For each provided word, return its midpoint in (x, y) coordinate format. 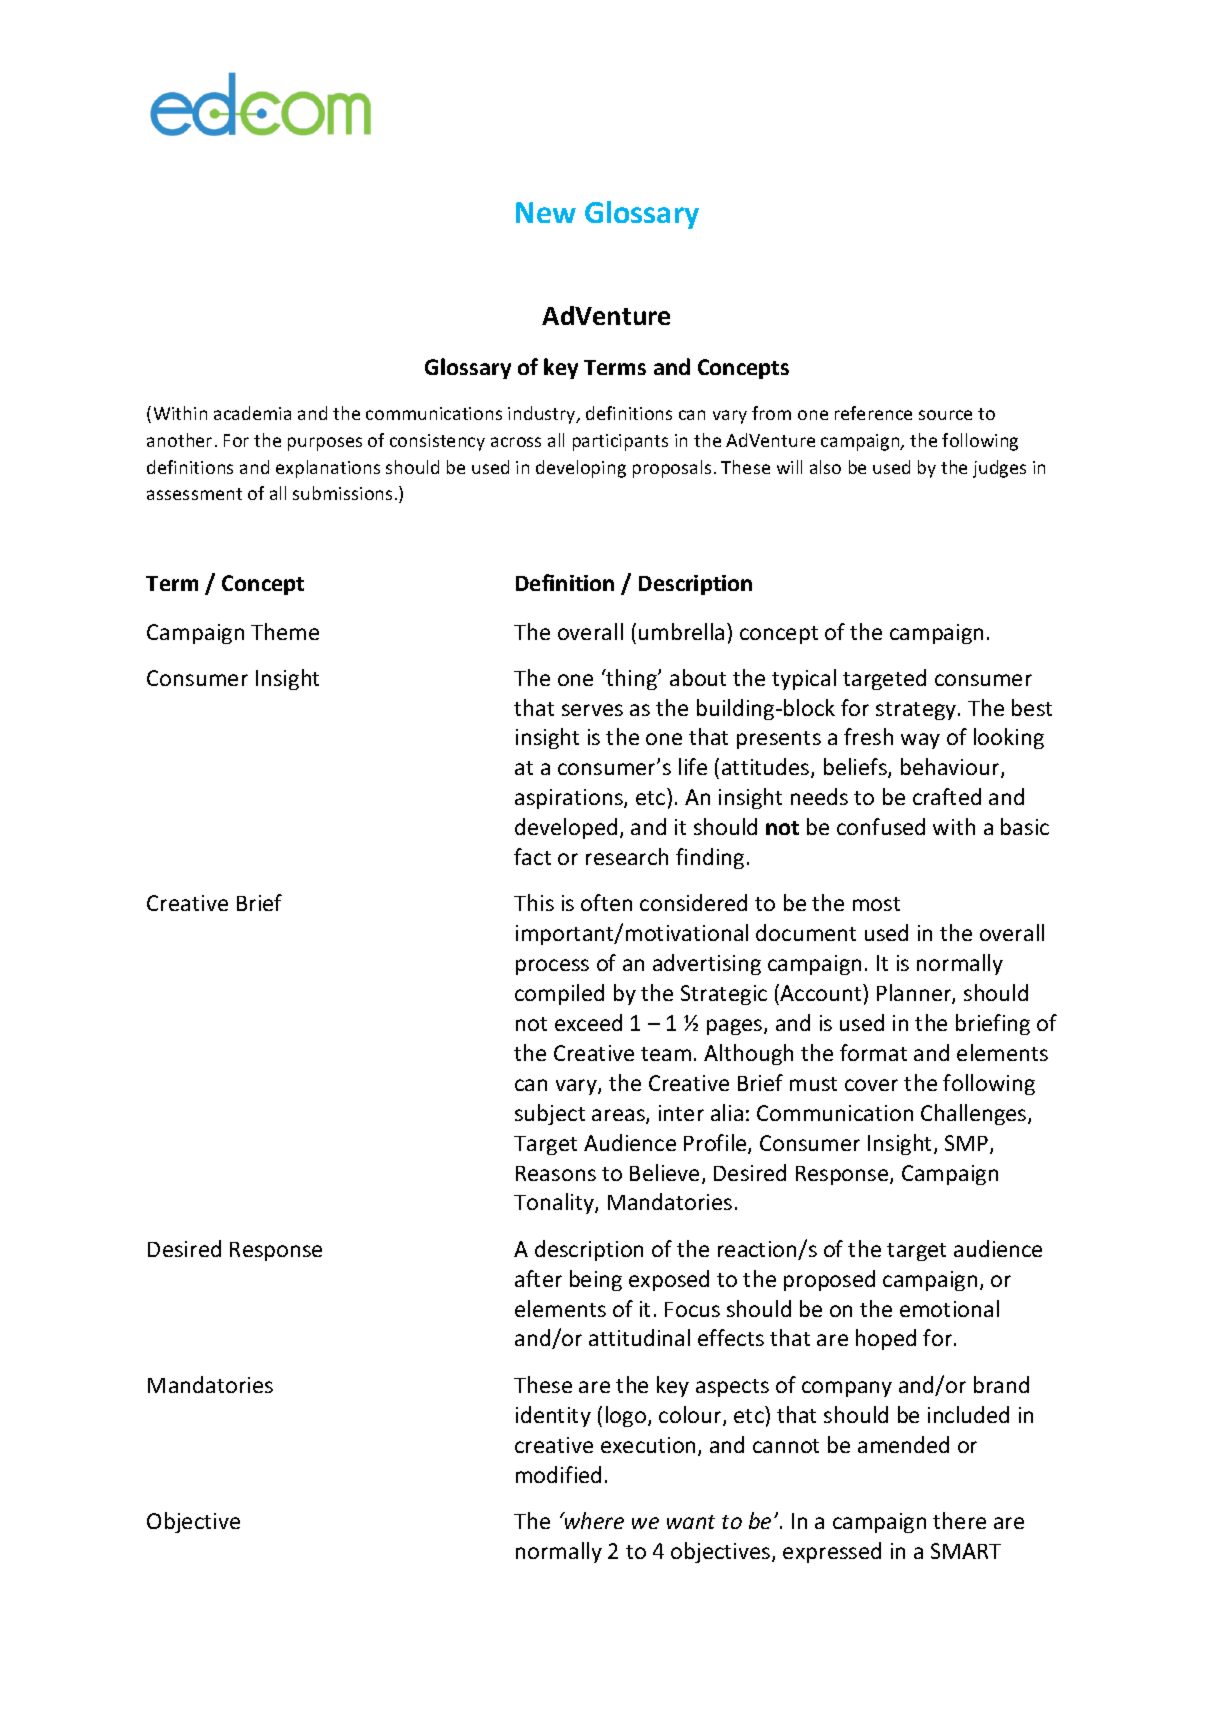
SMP (968, 1144)
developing (581, 469)
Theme (285, 631)
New (546, 212)
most (876, 904)
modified (558, 1474)
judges (999, 469)
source (945, 415)
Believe (664, 1172)
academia (252, 413)
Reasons (556, 1173)
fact (532, 856)
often (606, 902)
